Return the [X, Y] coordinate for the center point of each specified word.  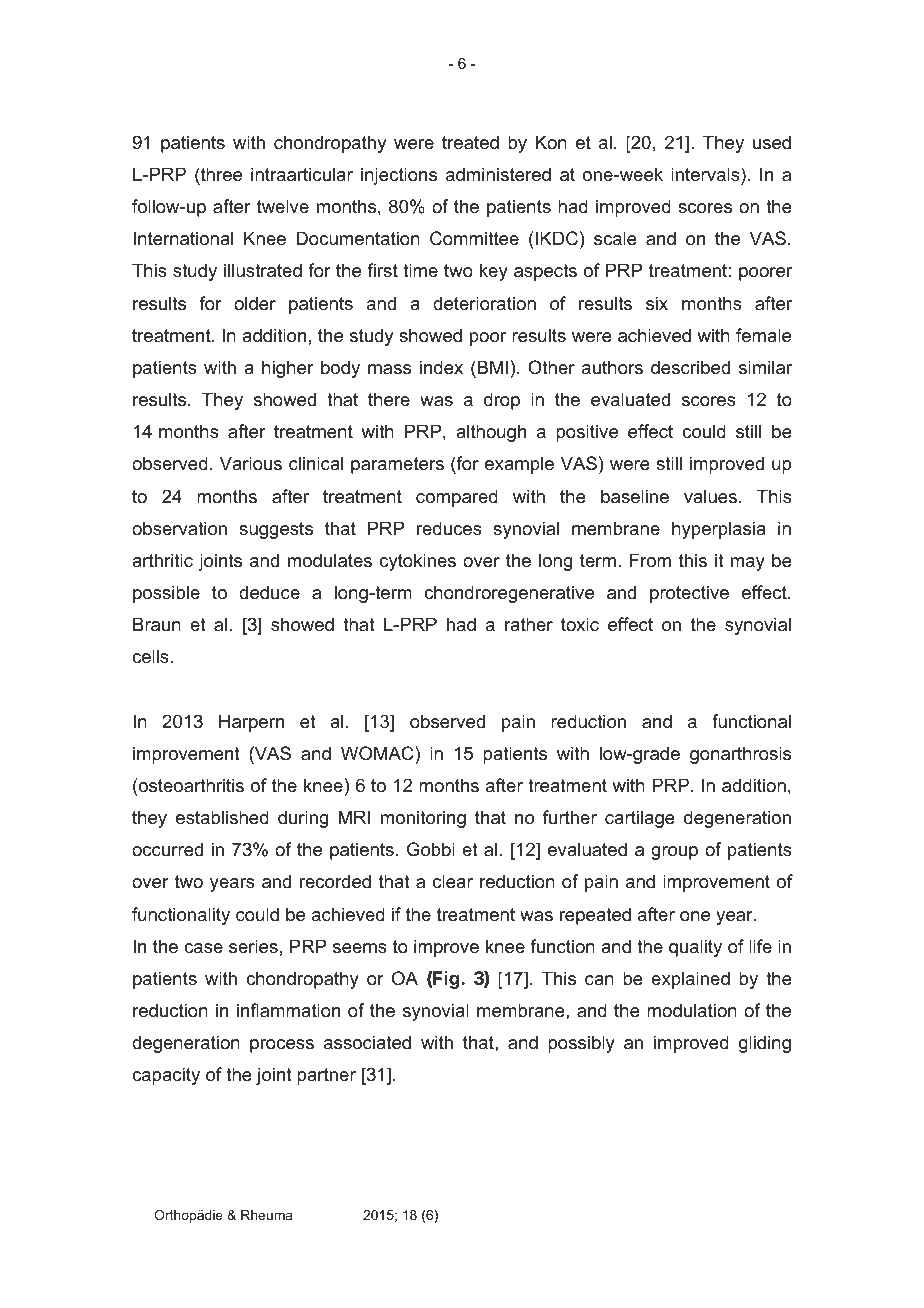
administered [498, 174]
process [282, 1046]
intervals [706, 174]
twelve [283, 206]
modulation [692, 1010]
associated [367, 1042]
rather [529, 624]
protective [689, 594]
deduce [269, 592]
